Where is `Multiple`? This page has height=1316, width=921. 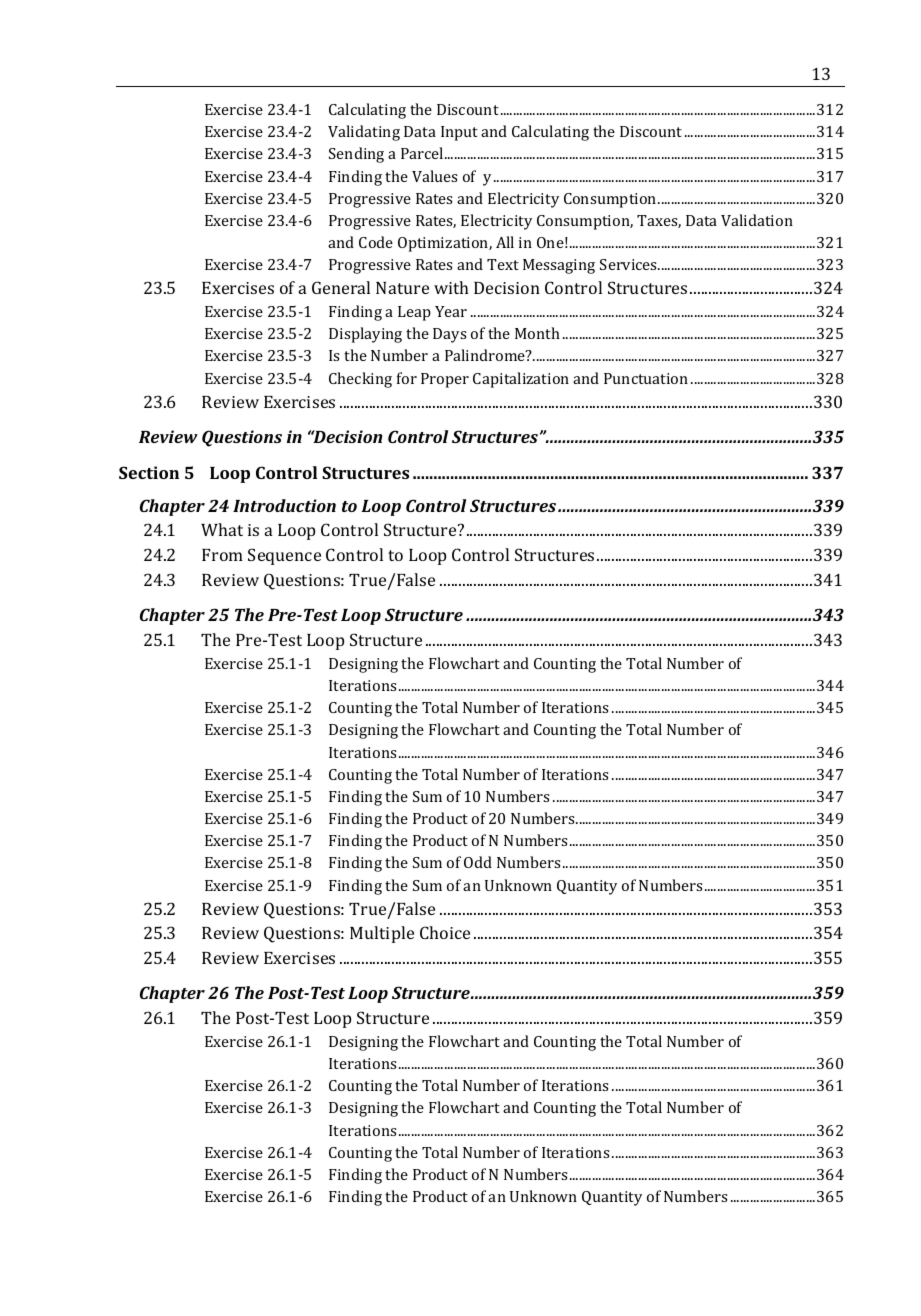 Multiple is located at coordinates (382, 934).
